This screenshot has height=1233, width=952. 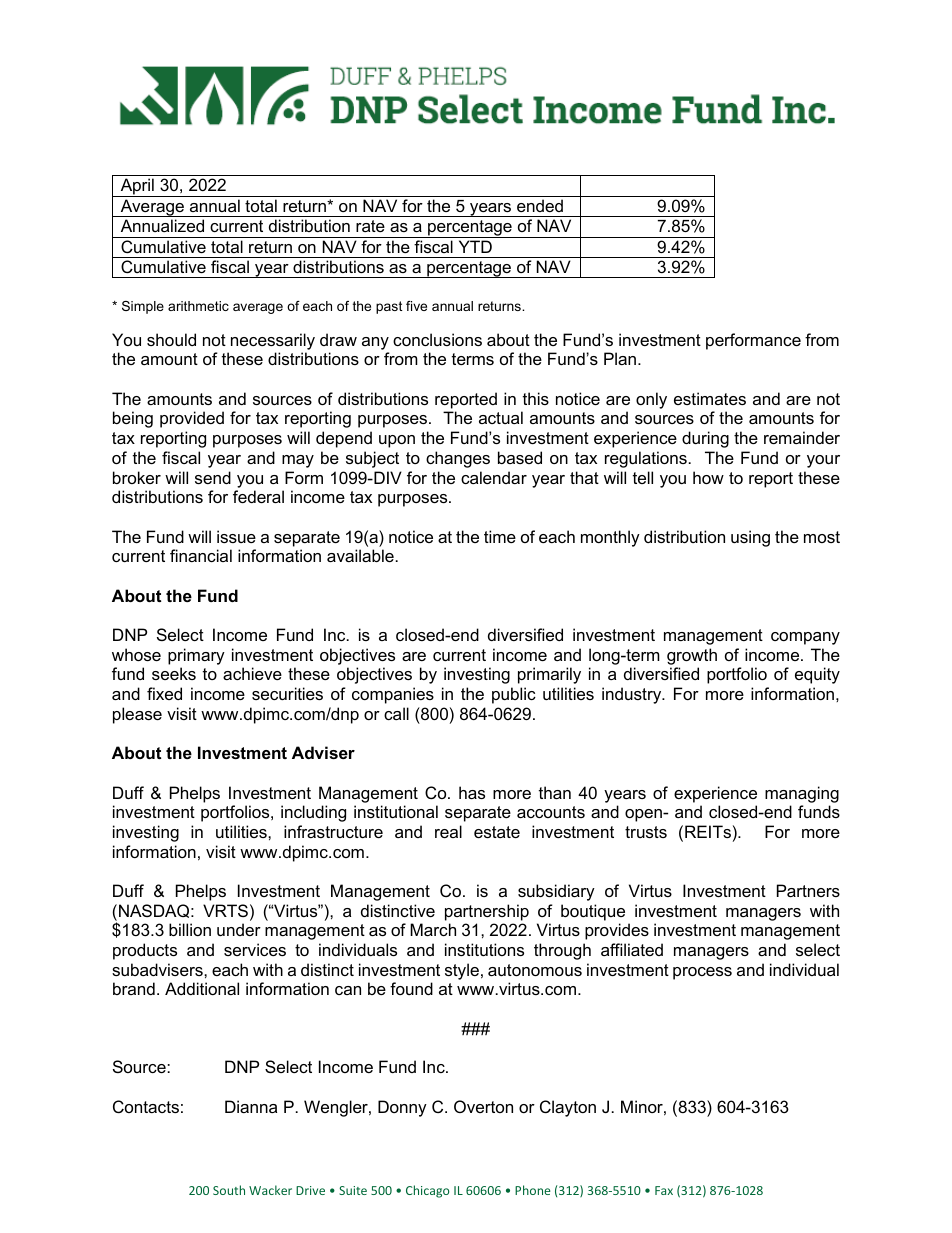 I want to click on has, so click(x=472, y=792).
